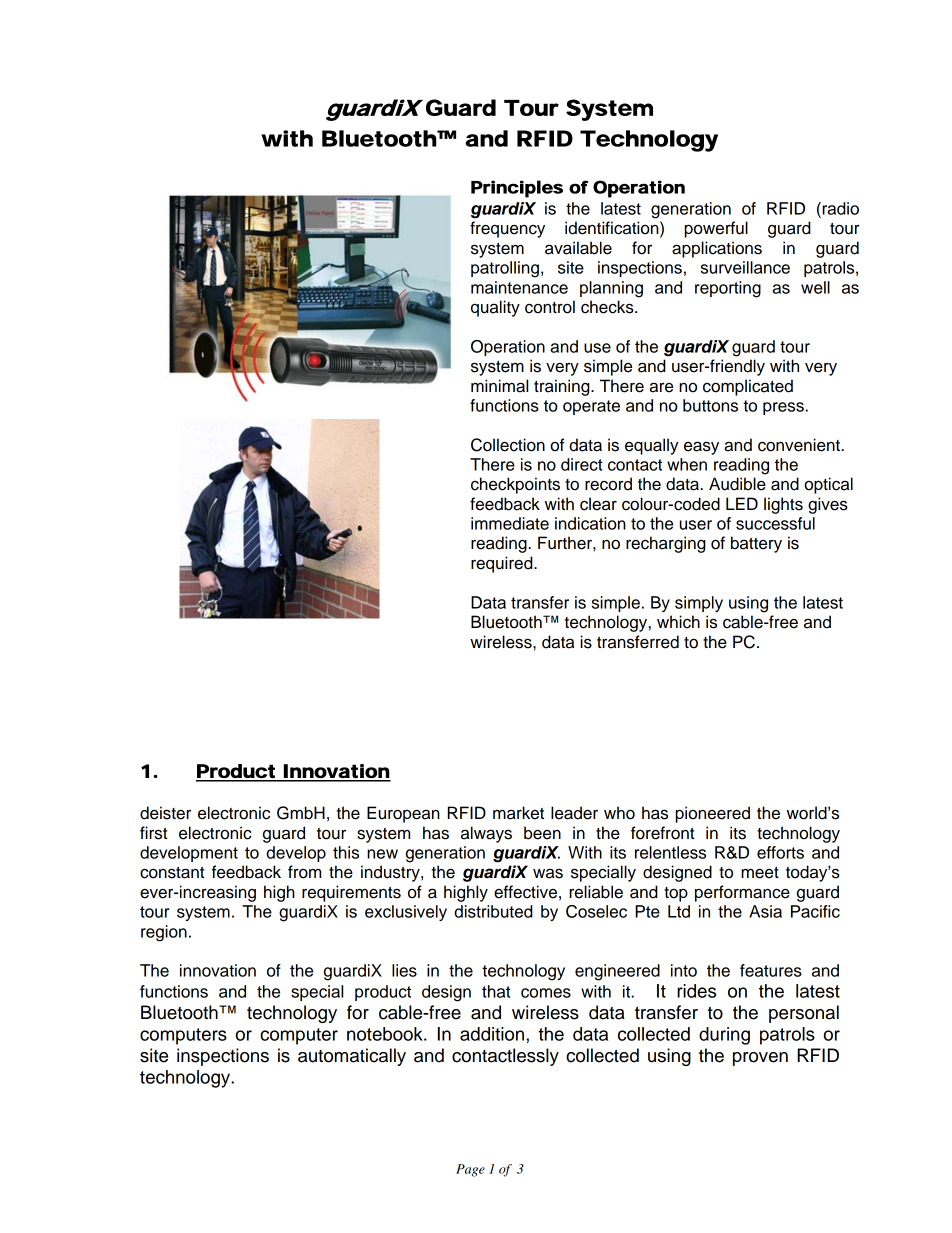 The image size is (952, 1233). Describe the element at coordinates (517, 189) in the document. I see `Principles` at that location.
